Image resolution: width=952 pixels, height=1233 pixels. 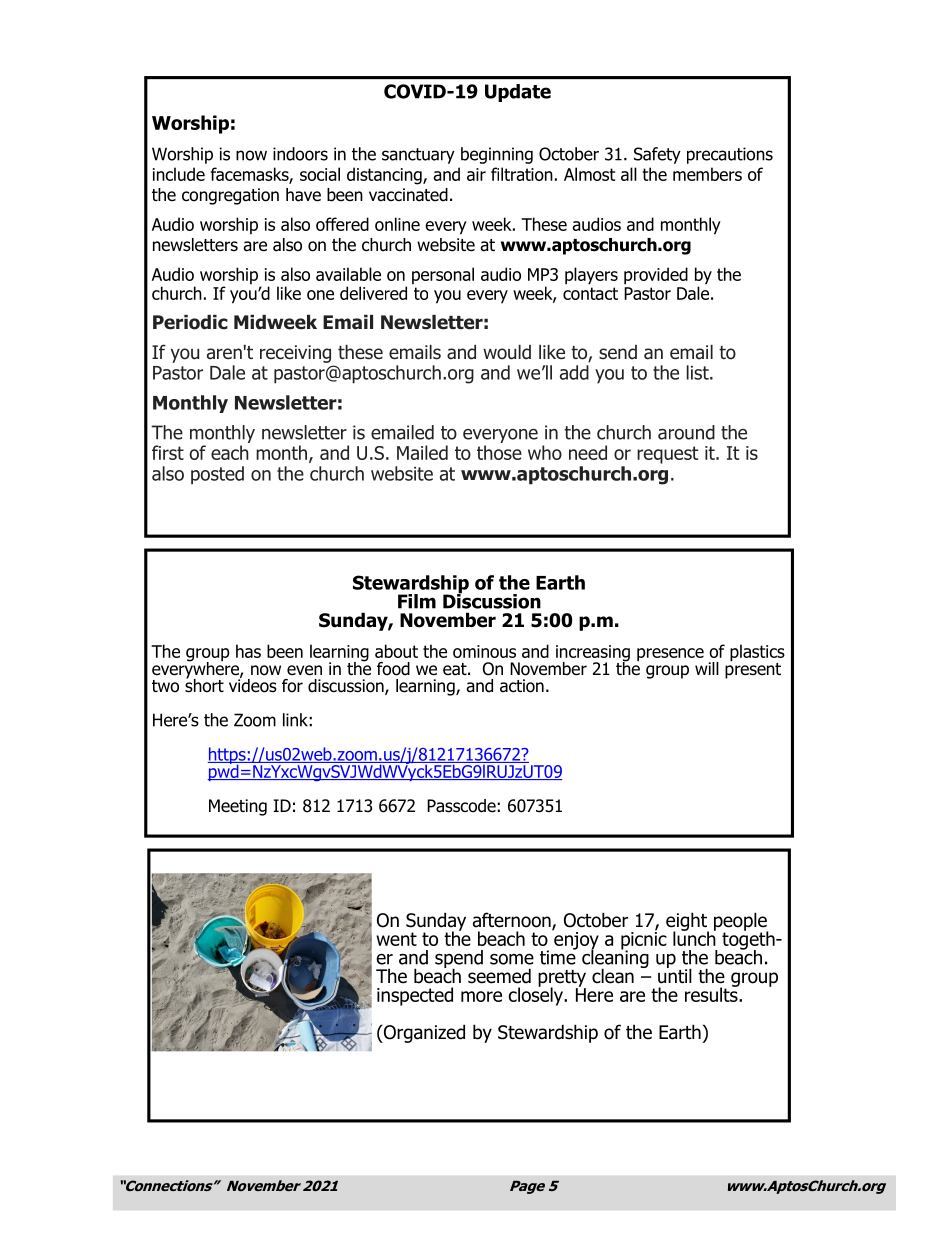 What do you see at coordinates (707, 668) in the screenshot?
I see `will` at bounding box center [707, 668].
